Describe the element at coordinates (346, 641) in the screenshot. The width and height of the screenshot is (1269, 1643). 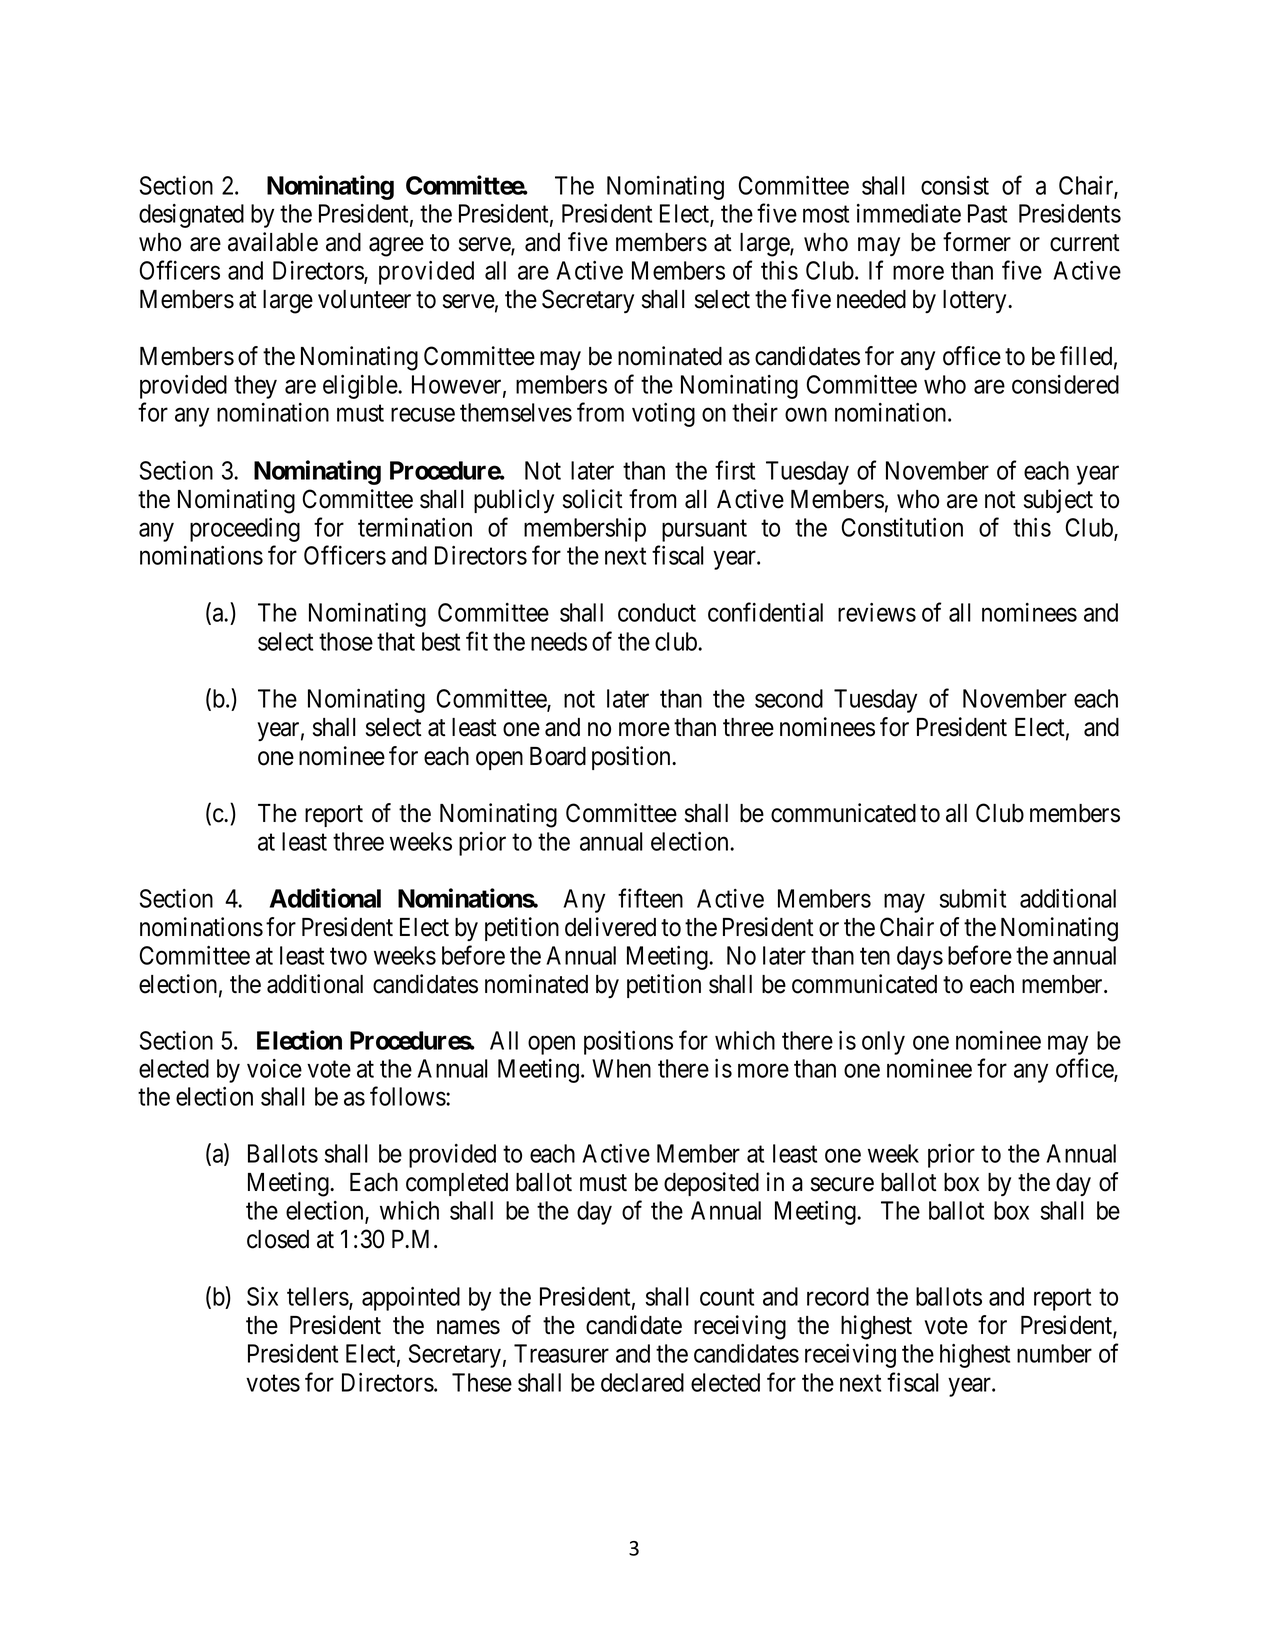
I see `those` at that location.
